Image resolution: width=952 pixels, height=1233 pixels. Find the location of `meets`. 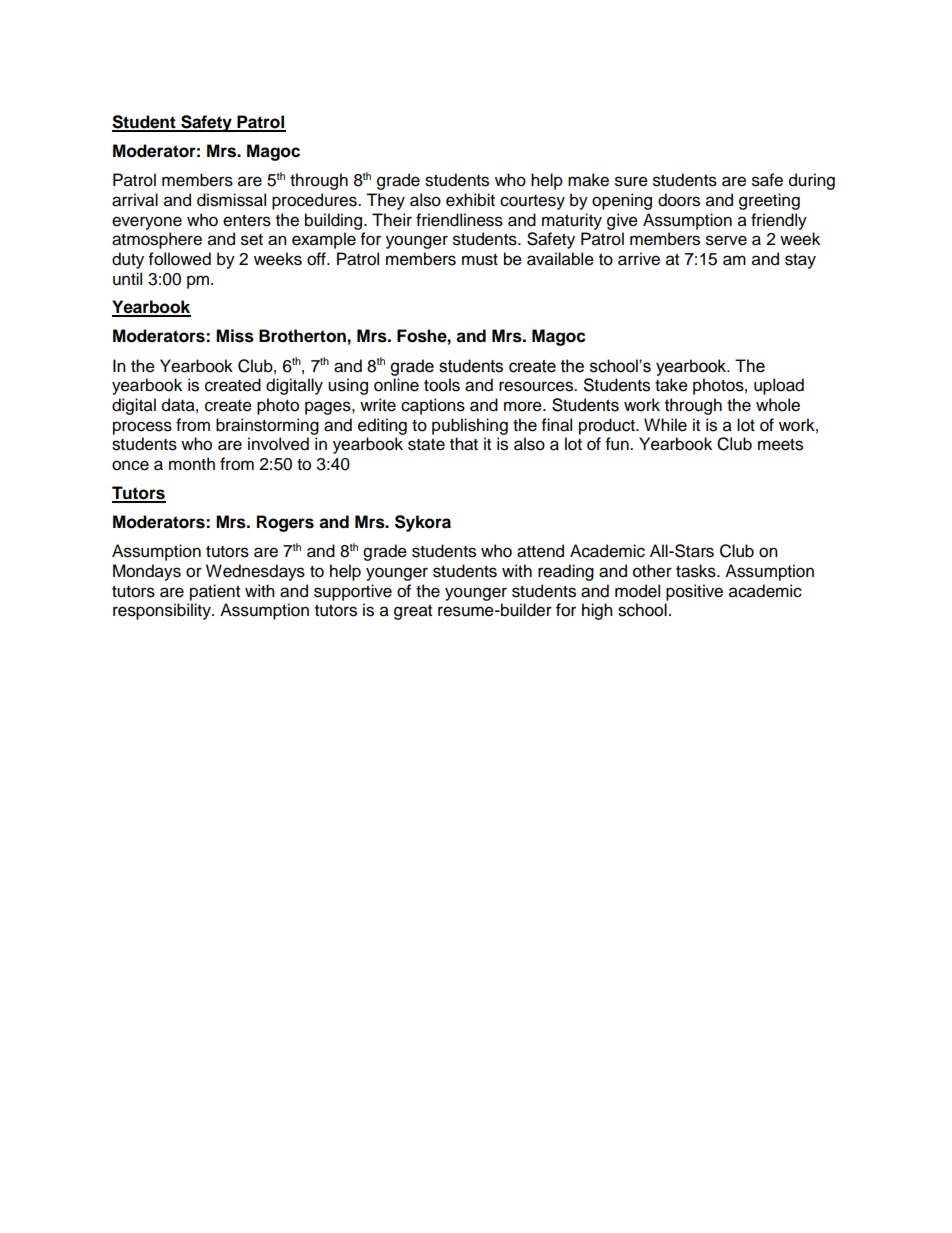

meets is located at coordinates (780, 445).
